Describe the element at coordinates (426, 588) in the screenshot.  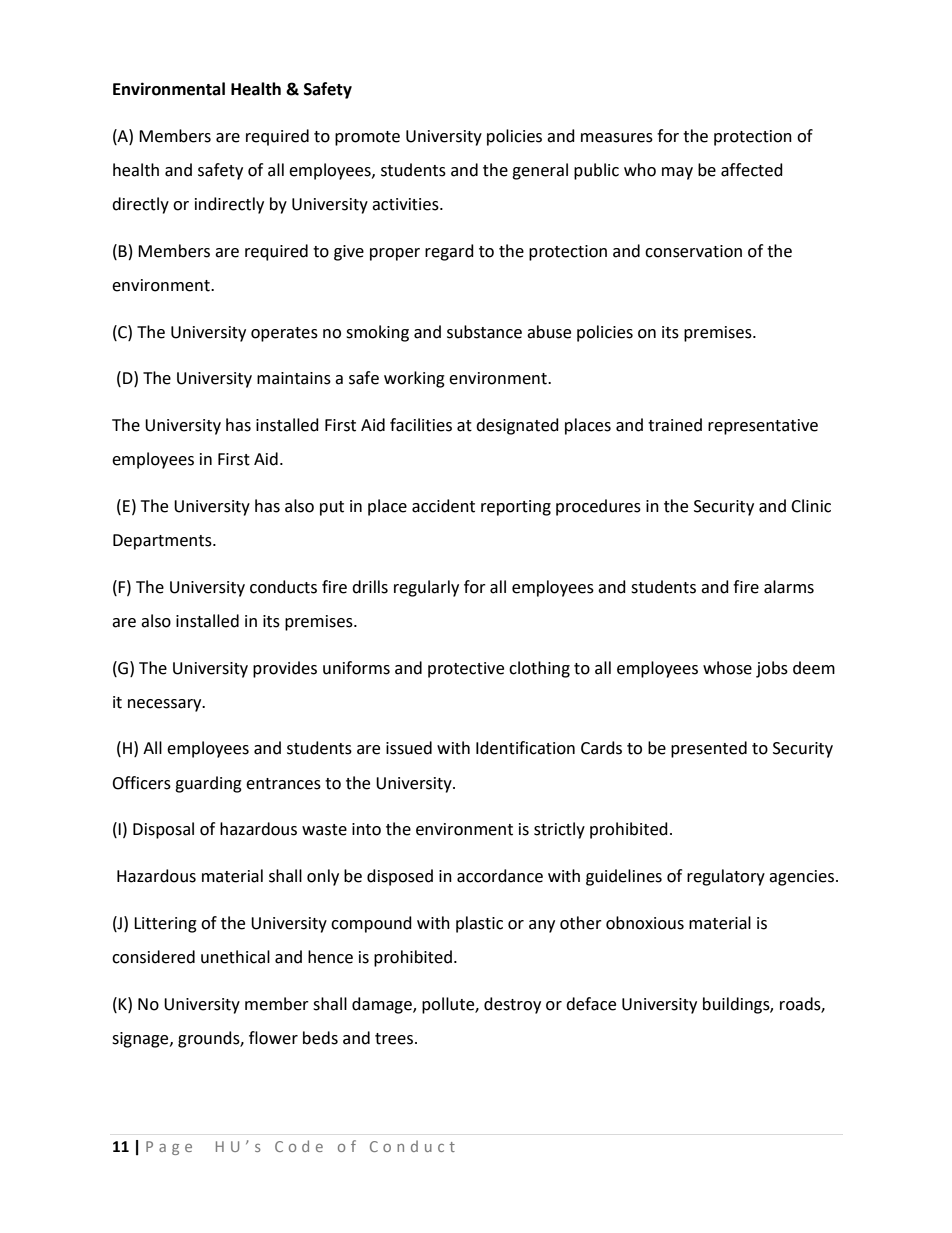
I see `regularly` at that location.
